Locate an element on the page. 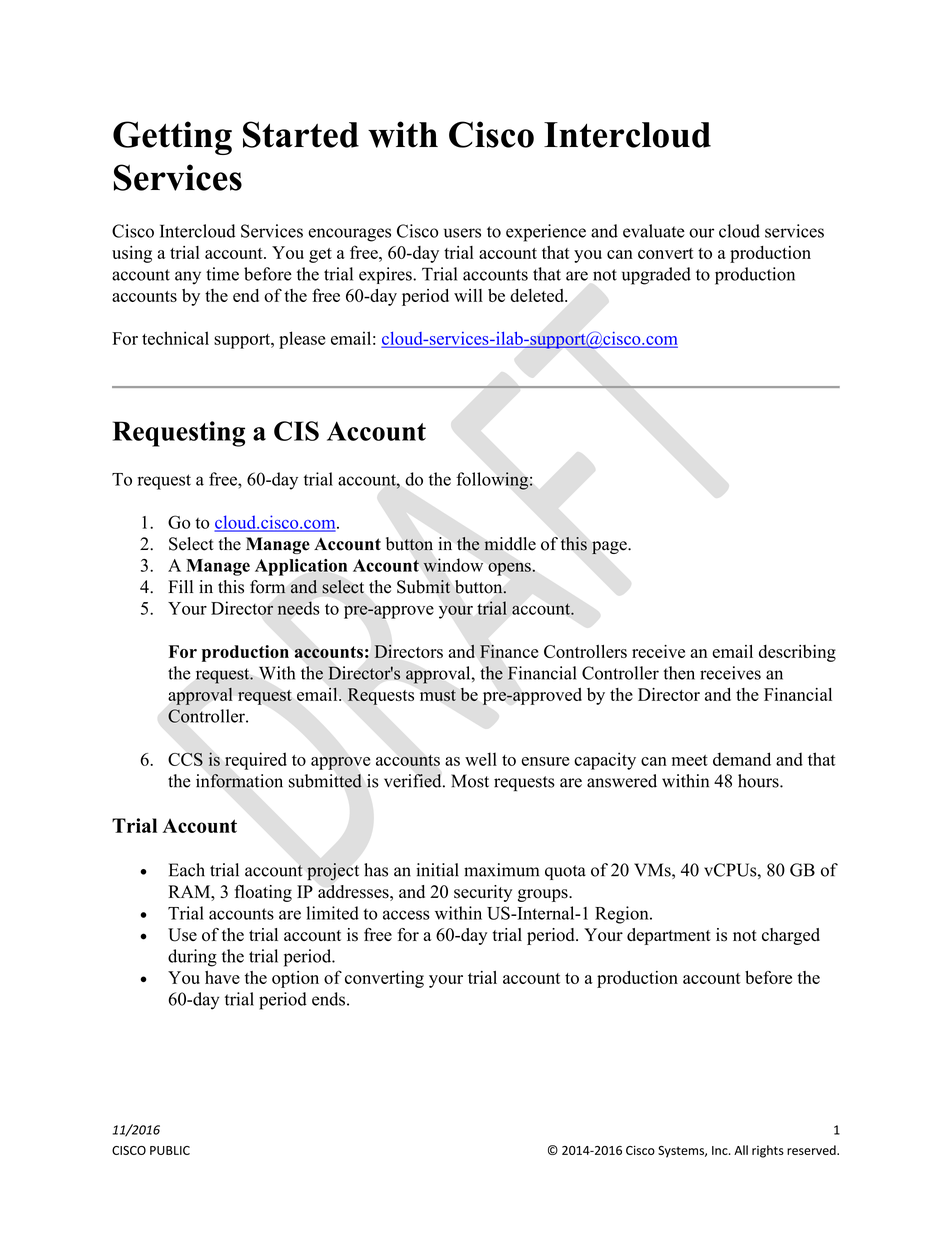 The width and height of the image is (952, 1233). CCS is located at coordinates (185, 759).
